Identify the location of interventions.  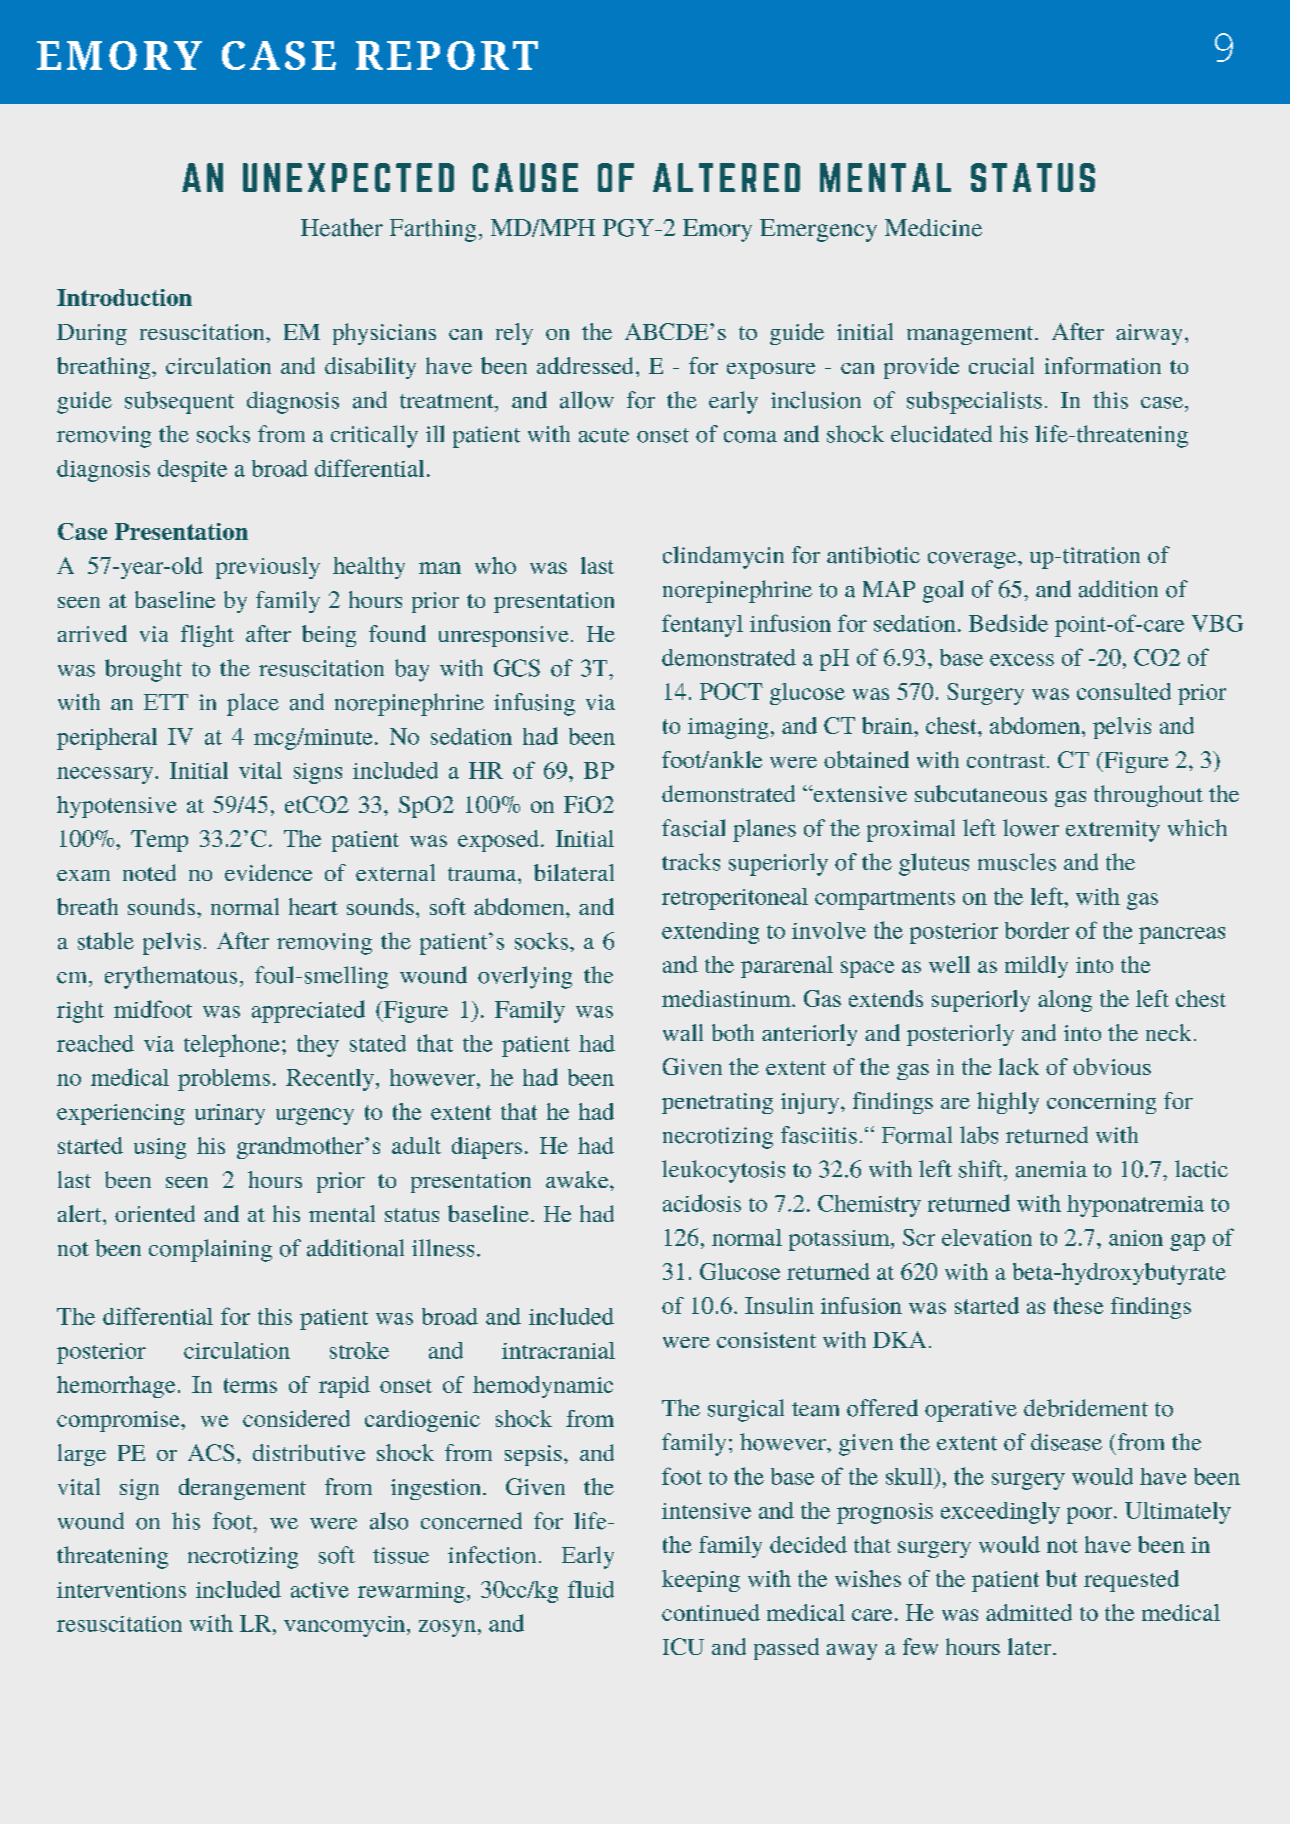
(121, 1590).
